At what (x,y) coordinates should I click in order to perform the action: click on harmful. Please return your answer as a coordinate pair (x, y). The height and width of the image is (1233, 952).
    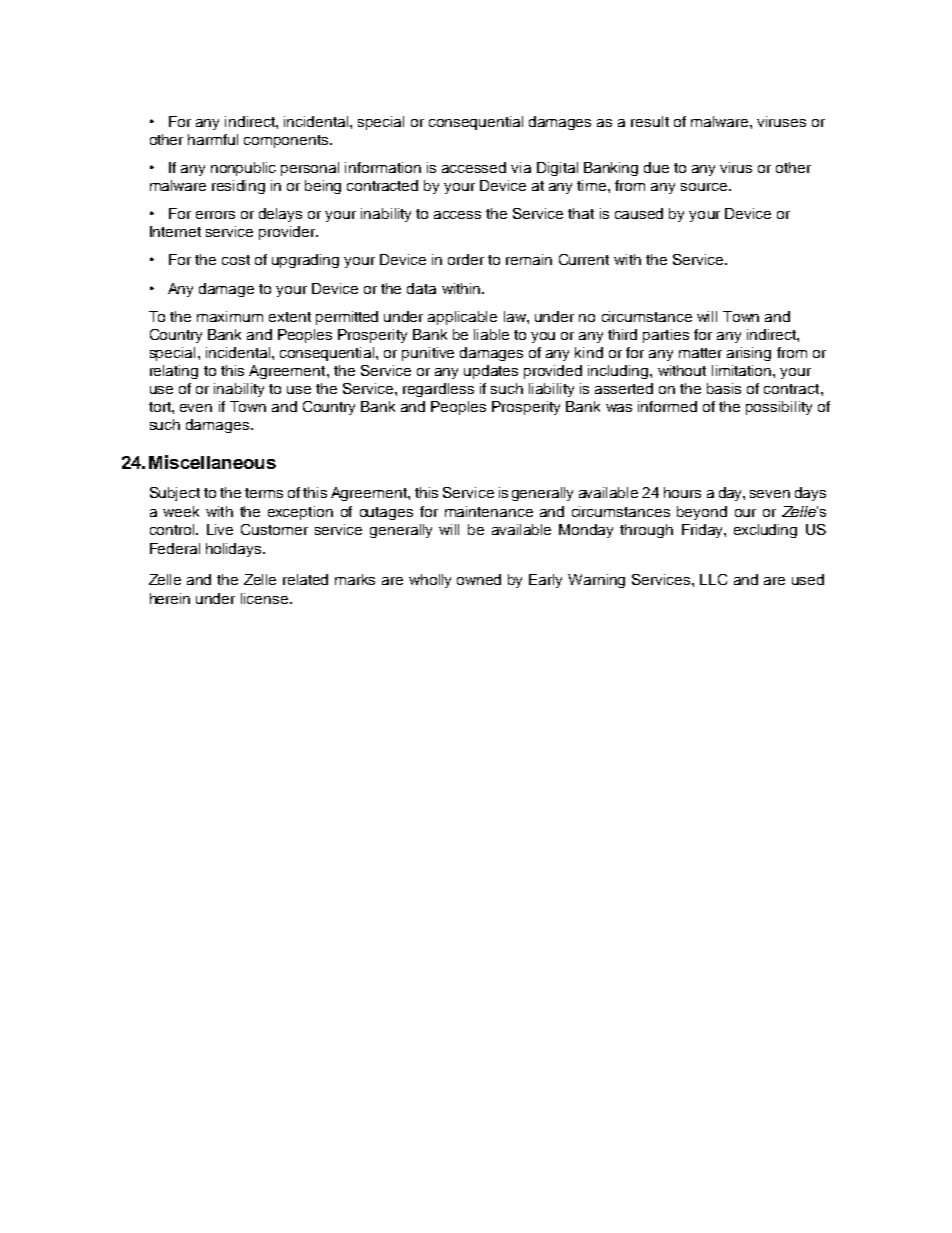
    Looking at the image, I should click on (213, 139).
